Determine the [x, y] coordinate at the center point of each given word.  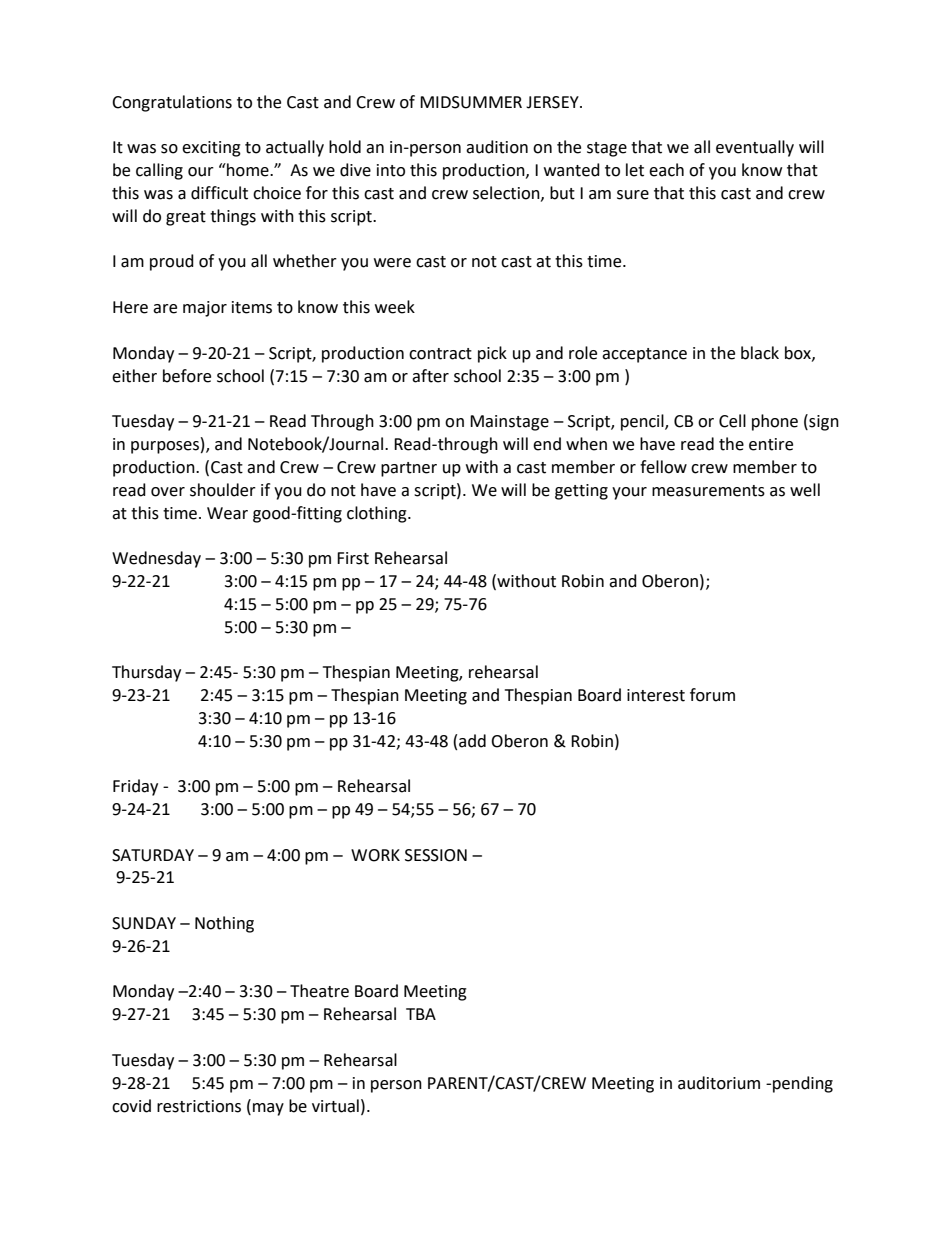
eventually [755, 148]
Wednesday [156, 559]
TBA [421, 1014]
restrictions [199, 1106]
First [353, 558]
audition [497, 147]
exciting [211, 149]
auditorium [719, 1083]
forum [712, 695]
